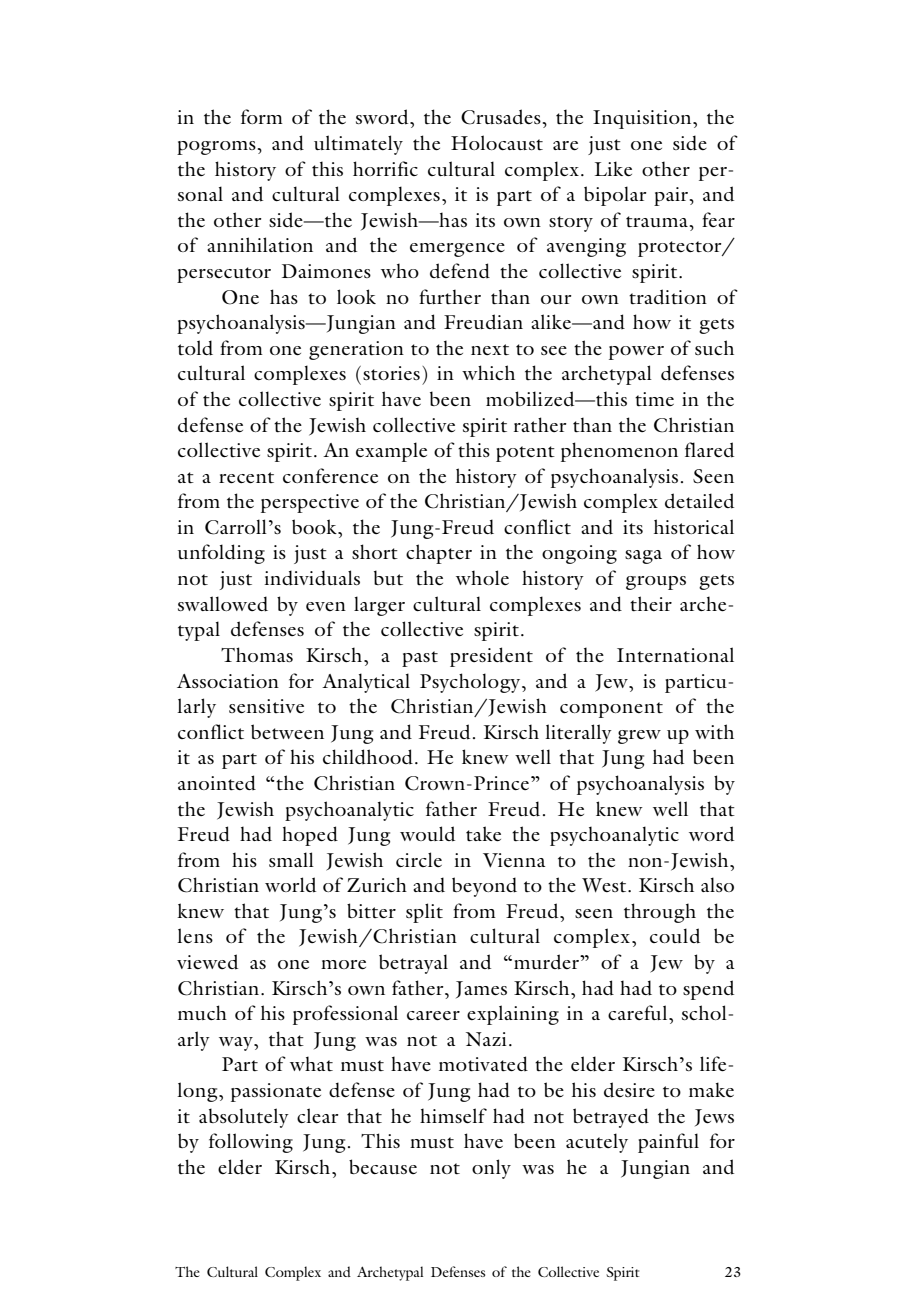 The image size is (921, 1316). Describe the element at coordinates (654, 399) in the image. I see `time` at that location.
